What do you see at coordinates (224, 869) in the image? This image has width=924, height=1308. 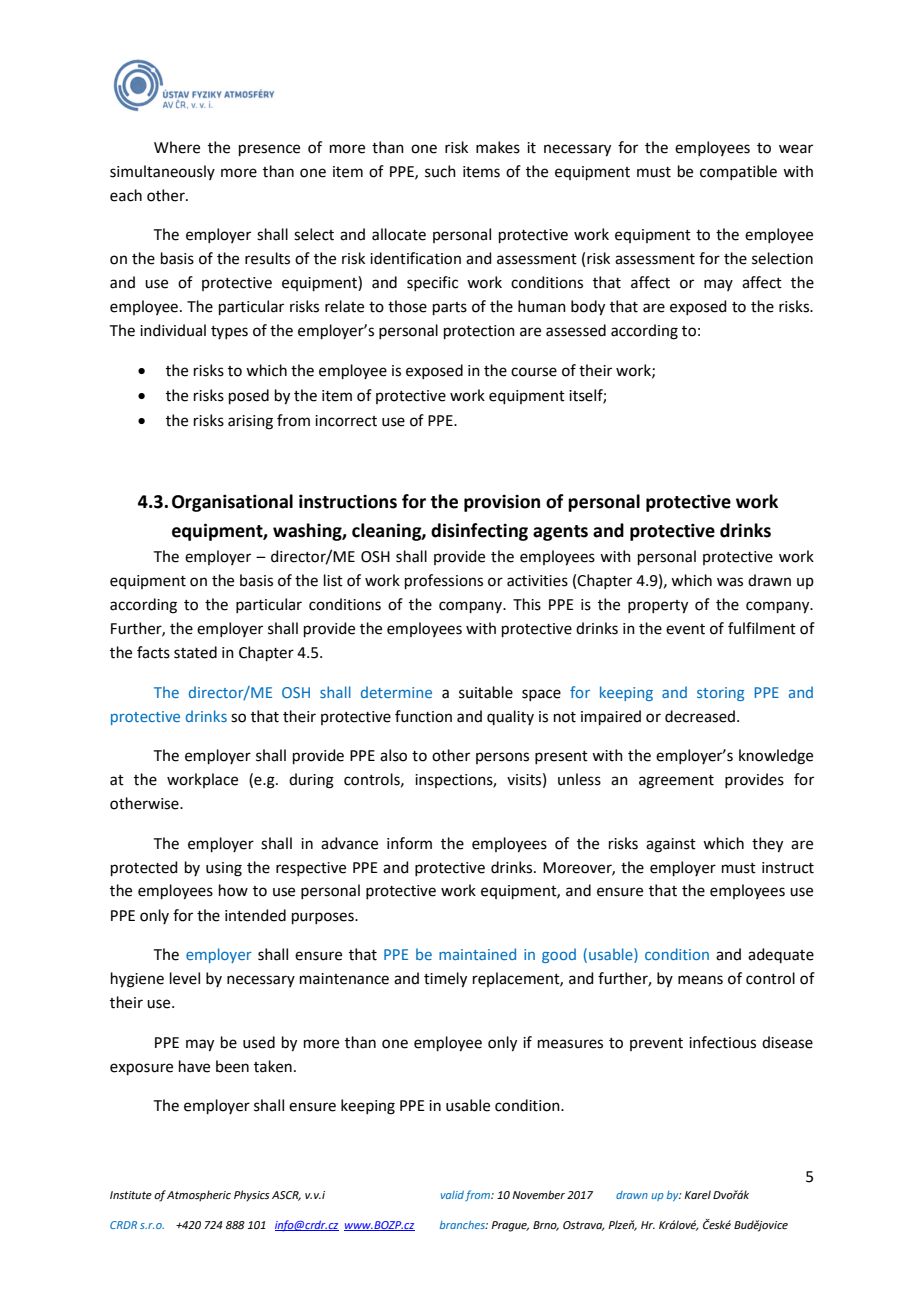 I see `using` at bounding box center [224, 869].
